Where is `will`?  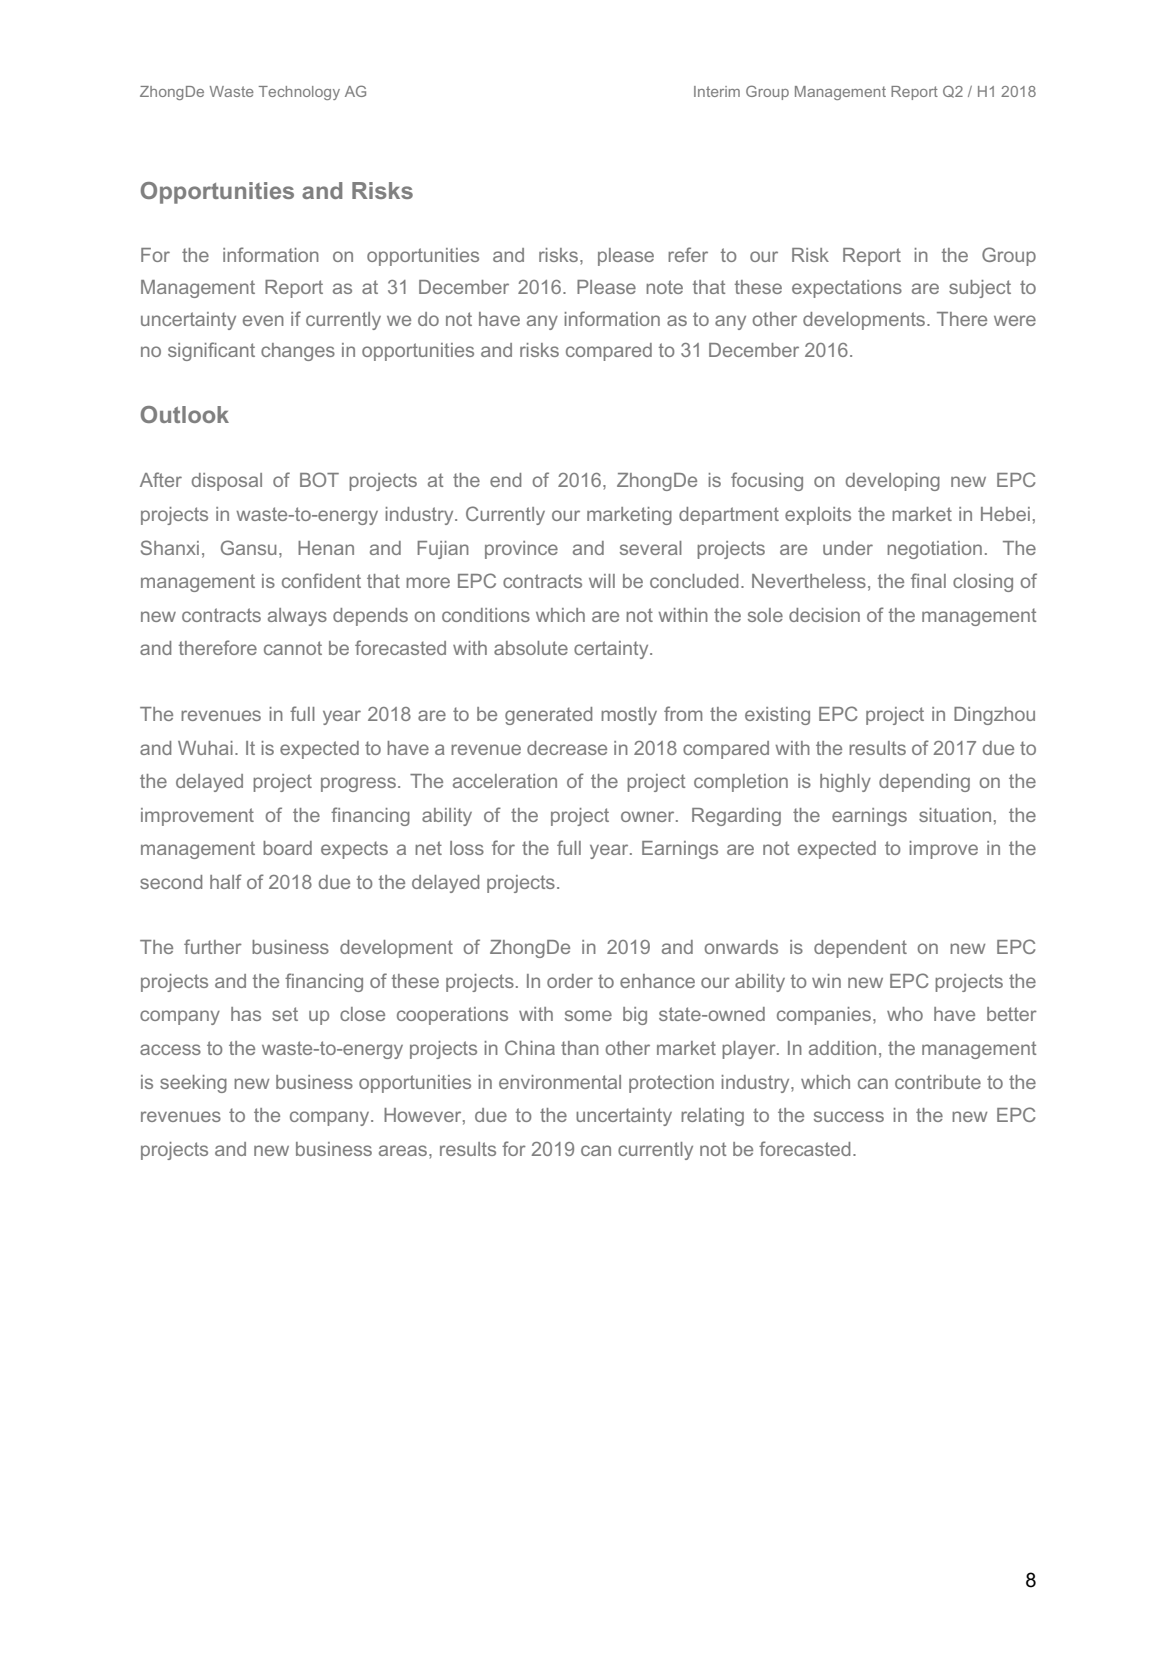
will is located at coordinates (602, 581).
